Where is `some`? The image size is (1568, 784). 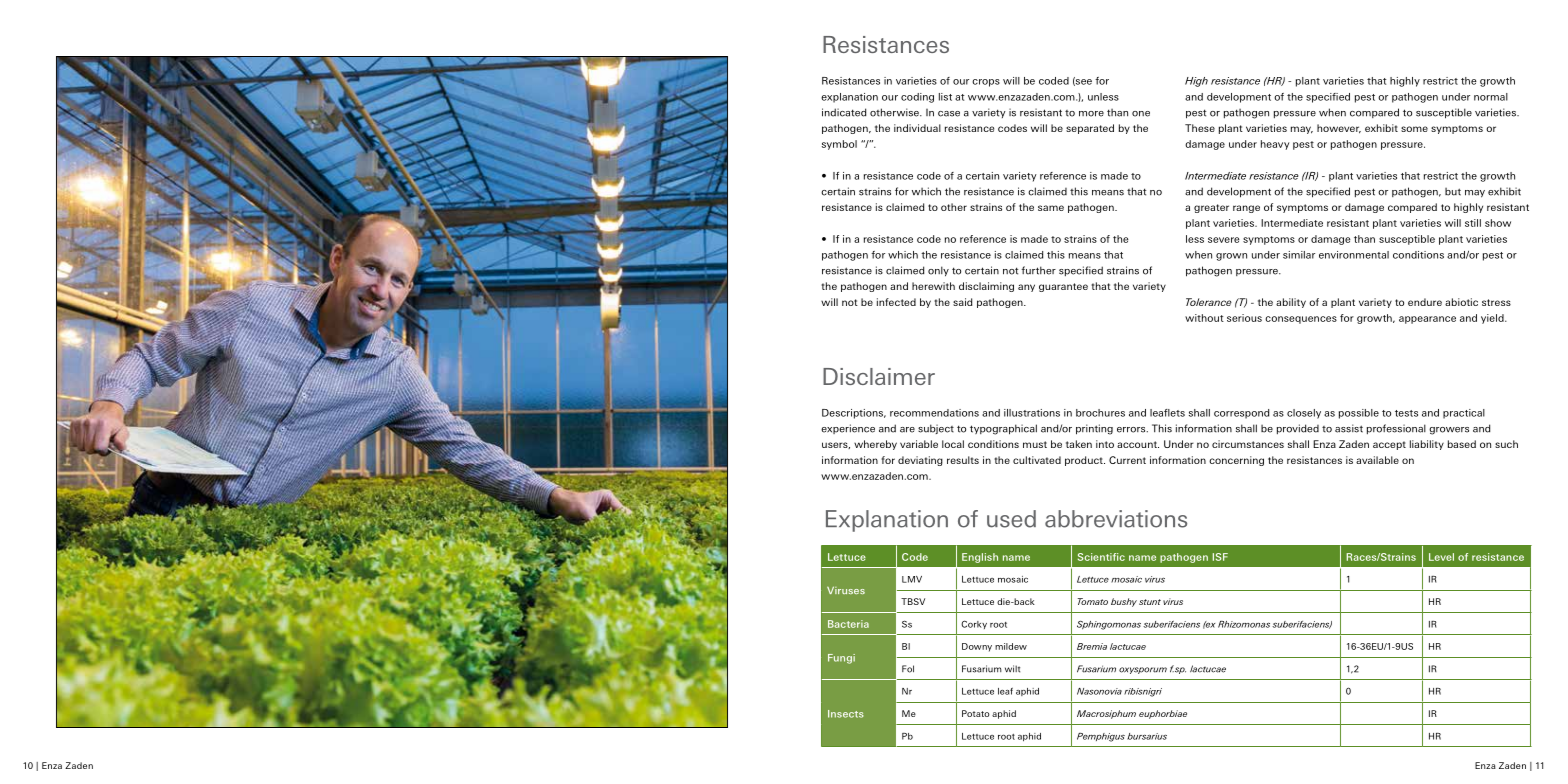
some is located at coordinates (1414, 129).
